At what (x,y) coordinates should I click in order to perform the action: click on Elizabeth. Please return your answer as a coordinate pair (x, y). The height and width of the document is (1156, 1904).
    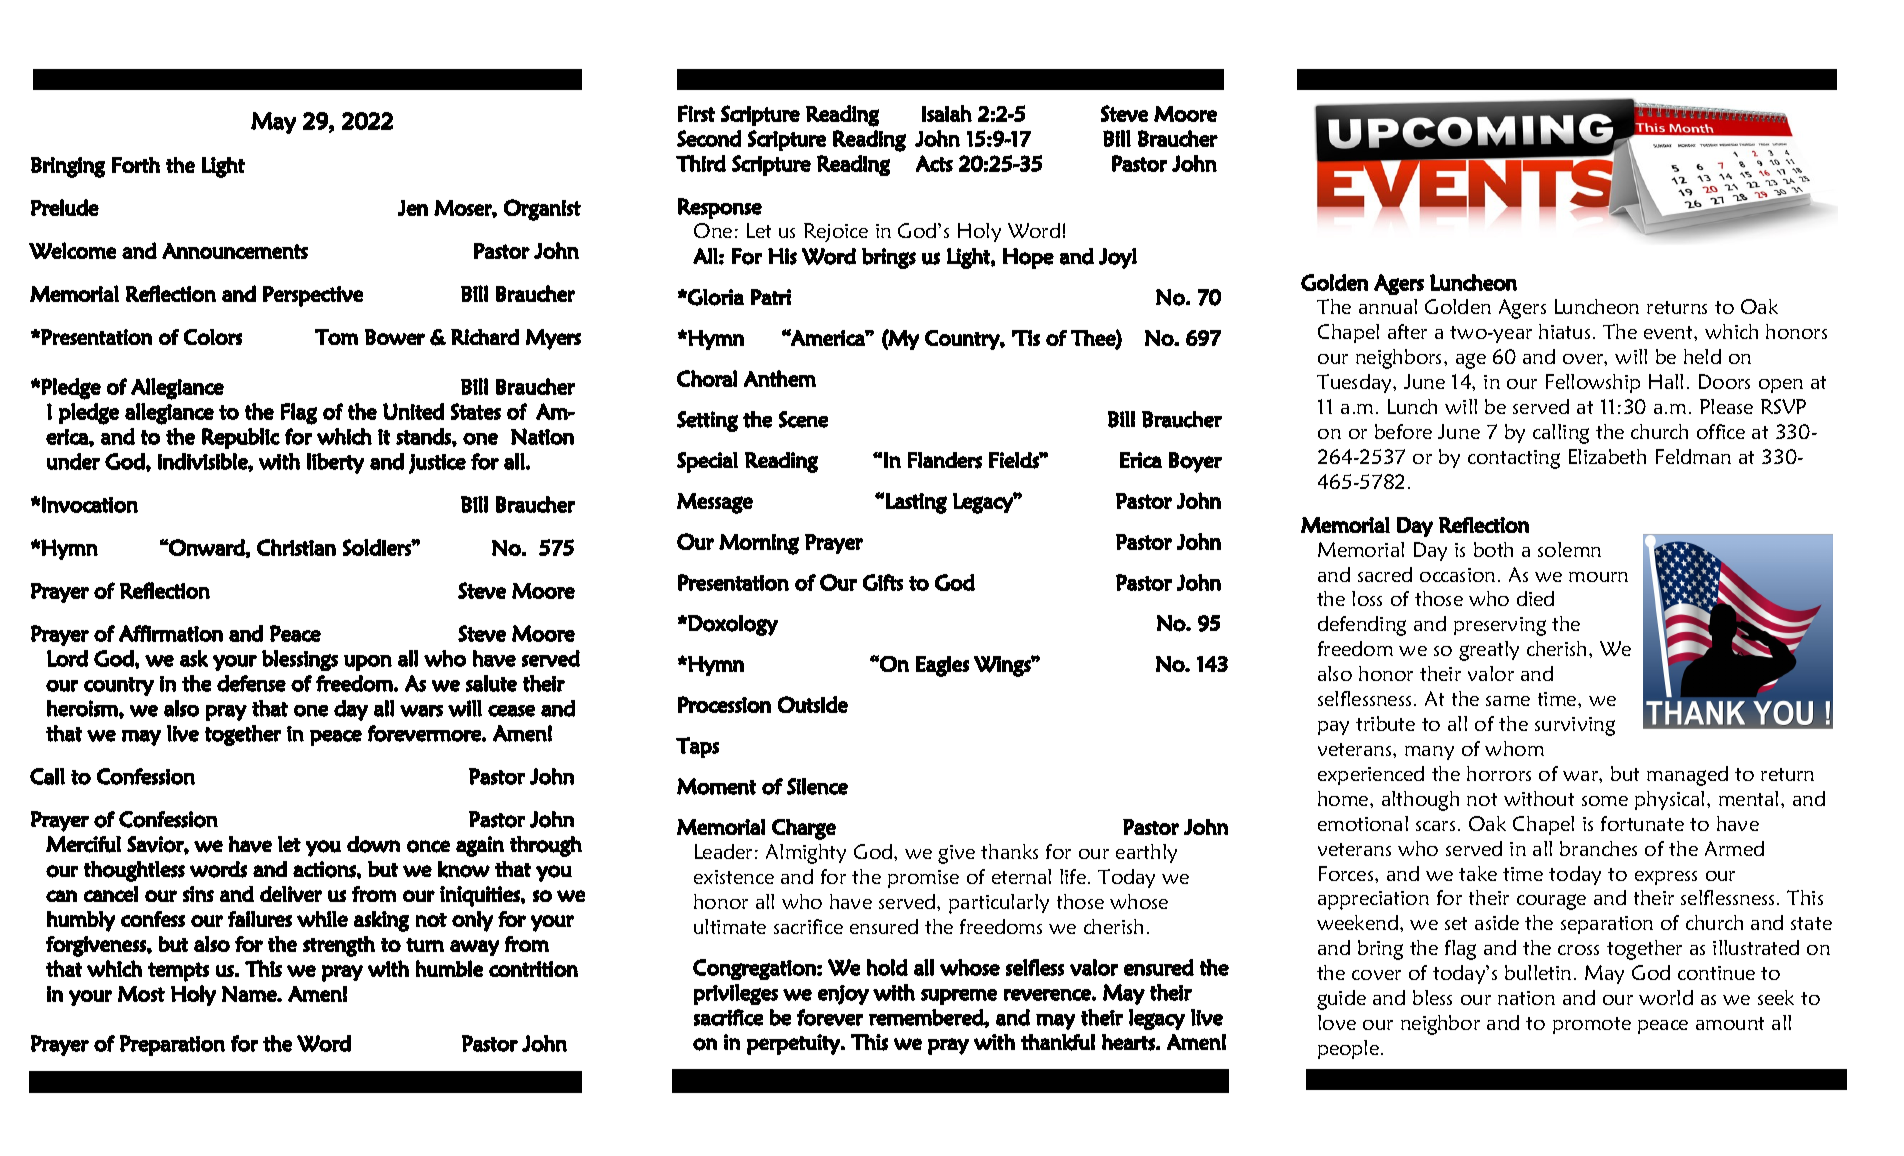
    Looking at the image, I should click on (1607, 456).
